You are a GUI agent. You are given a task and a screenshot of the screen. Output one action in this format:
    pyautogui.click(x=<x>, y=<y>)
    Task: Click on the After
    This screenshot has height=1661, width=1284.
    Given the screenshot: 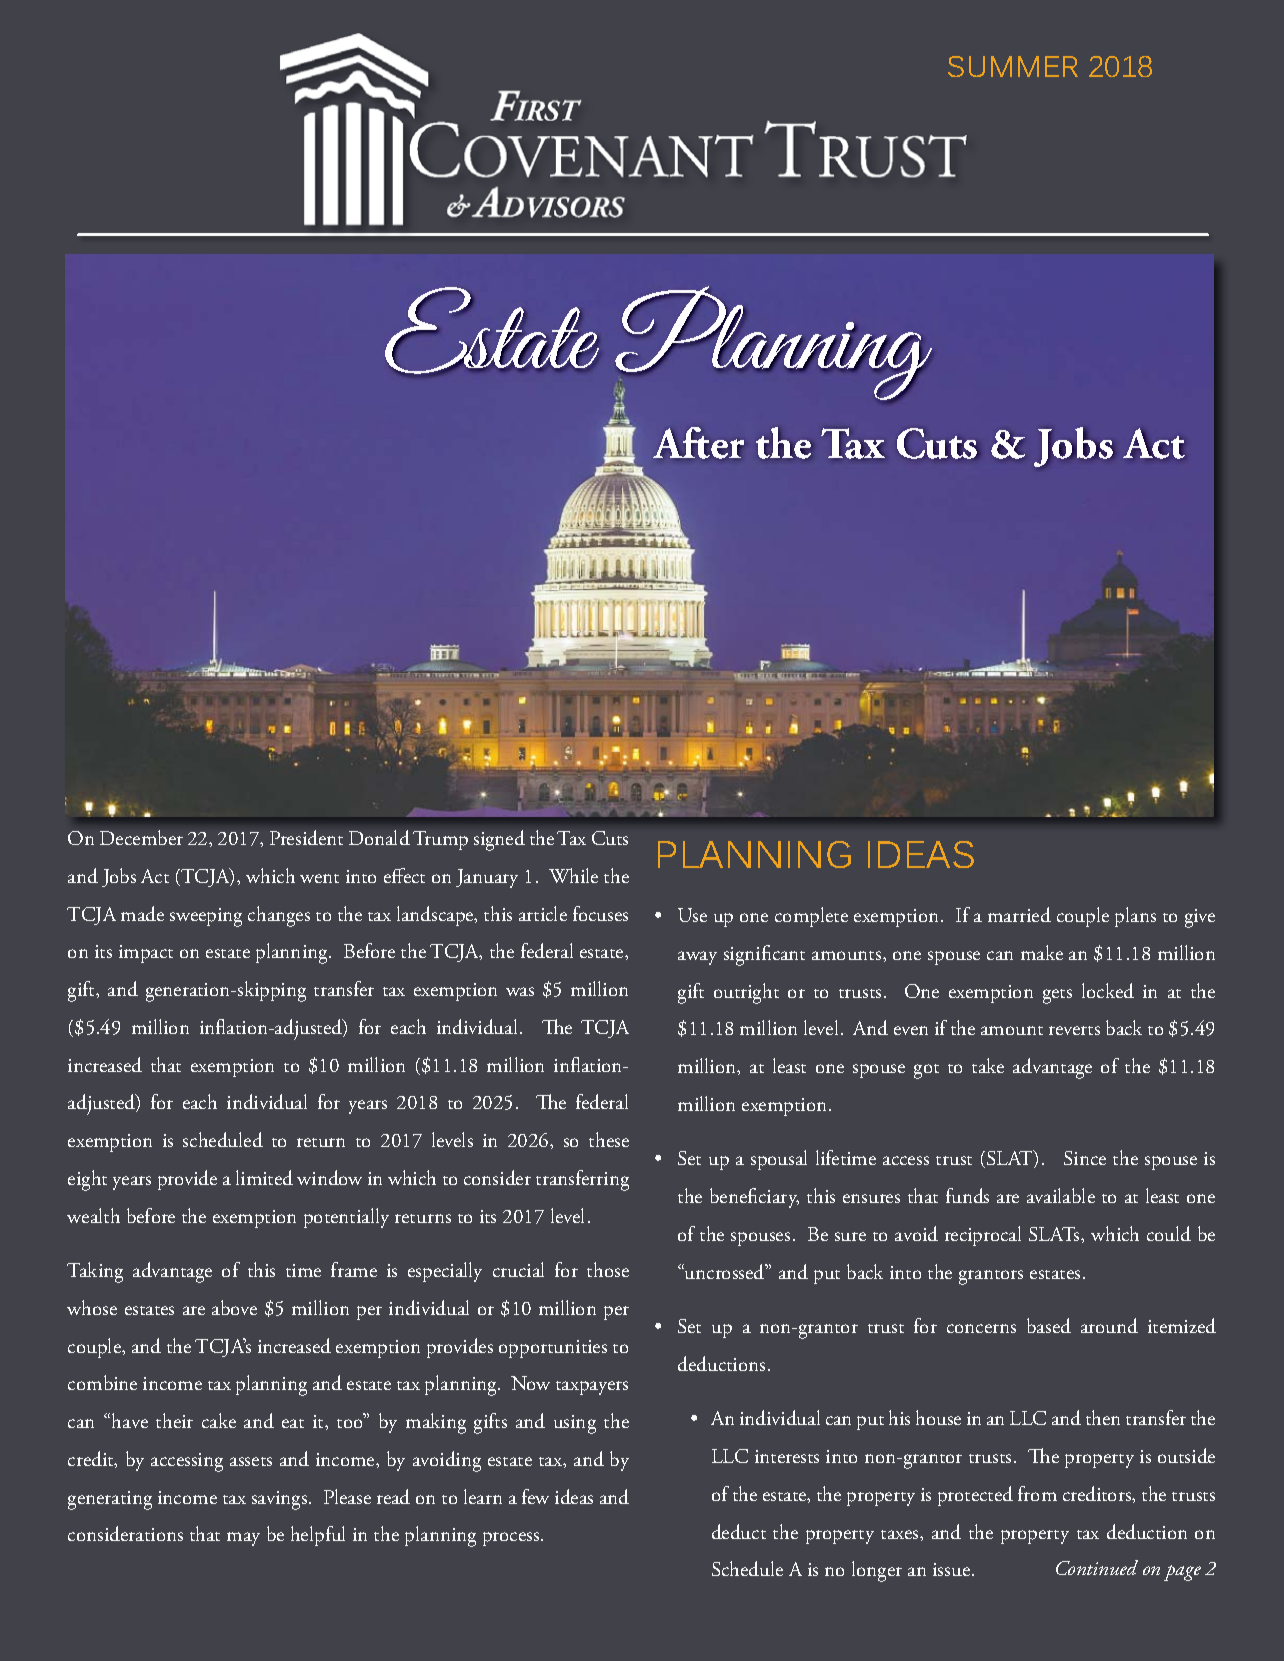 What is the action you would take?
    pyautogui.click(x=698, y=443)
